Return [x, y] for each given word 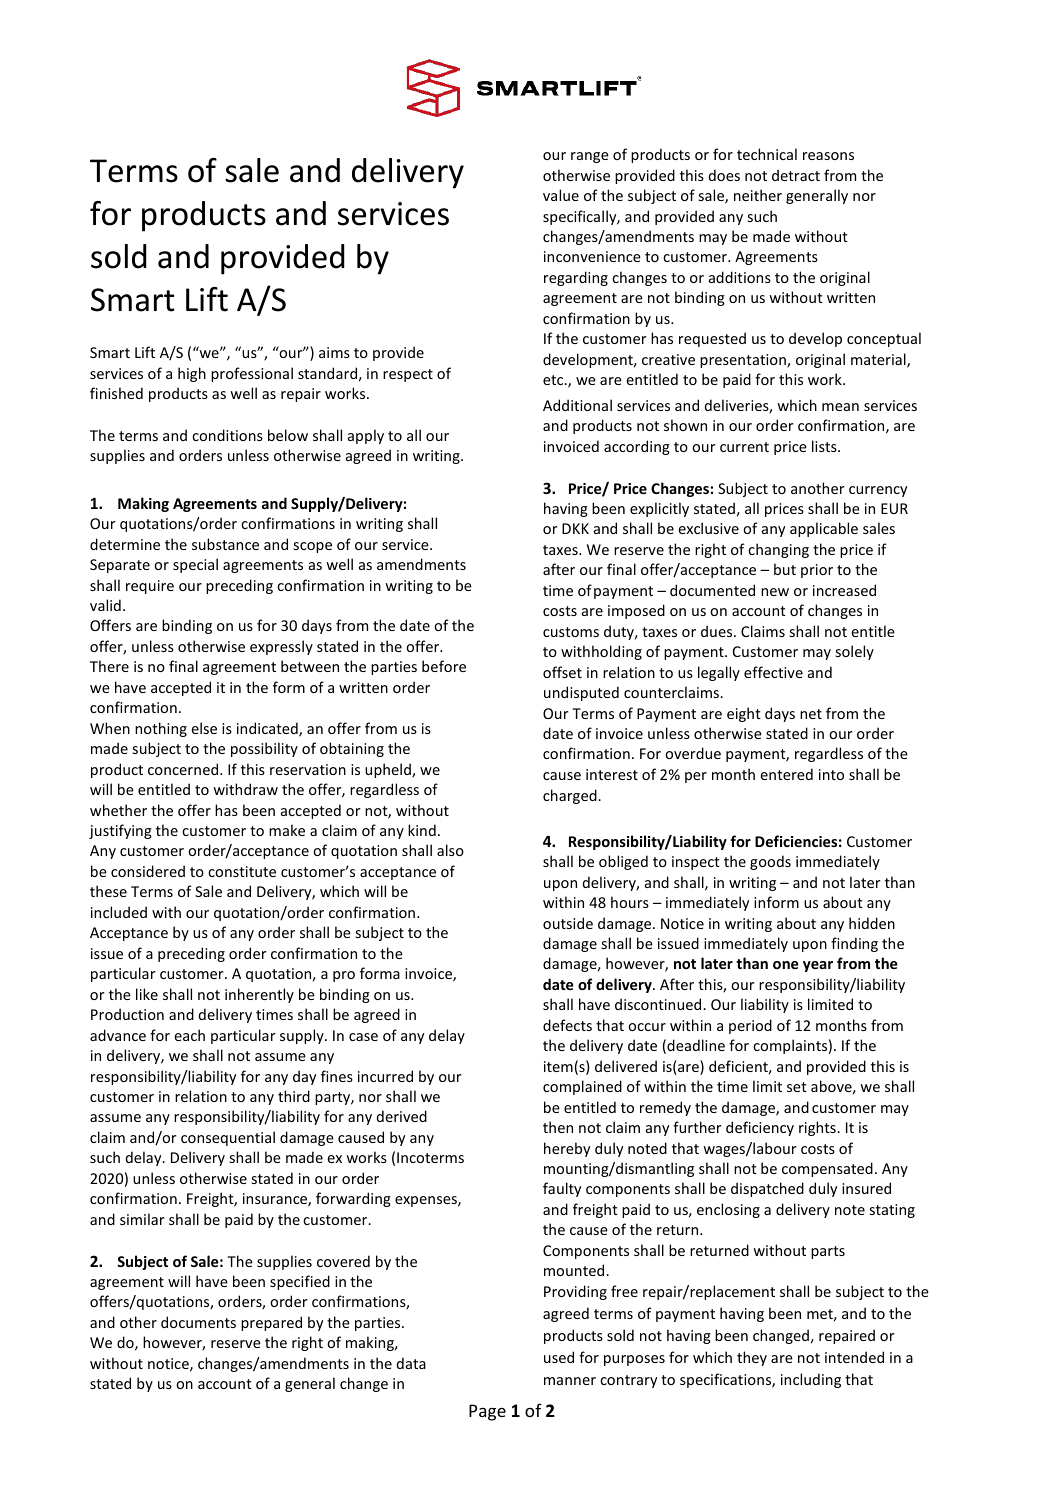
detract [796, 175]
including [811, 1380]
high [192, 374]
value [561, 195]
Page [487, 1412]
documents [198, 1322]
